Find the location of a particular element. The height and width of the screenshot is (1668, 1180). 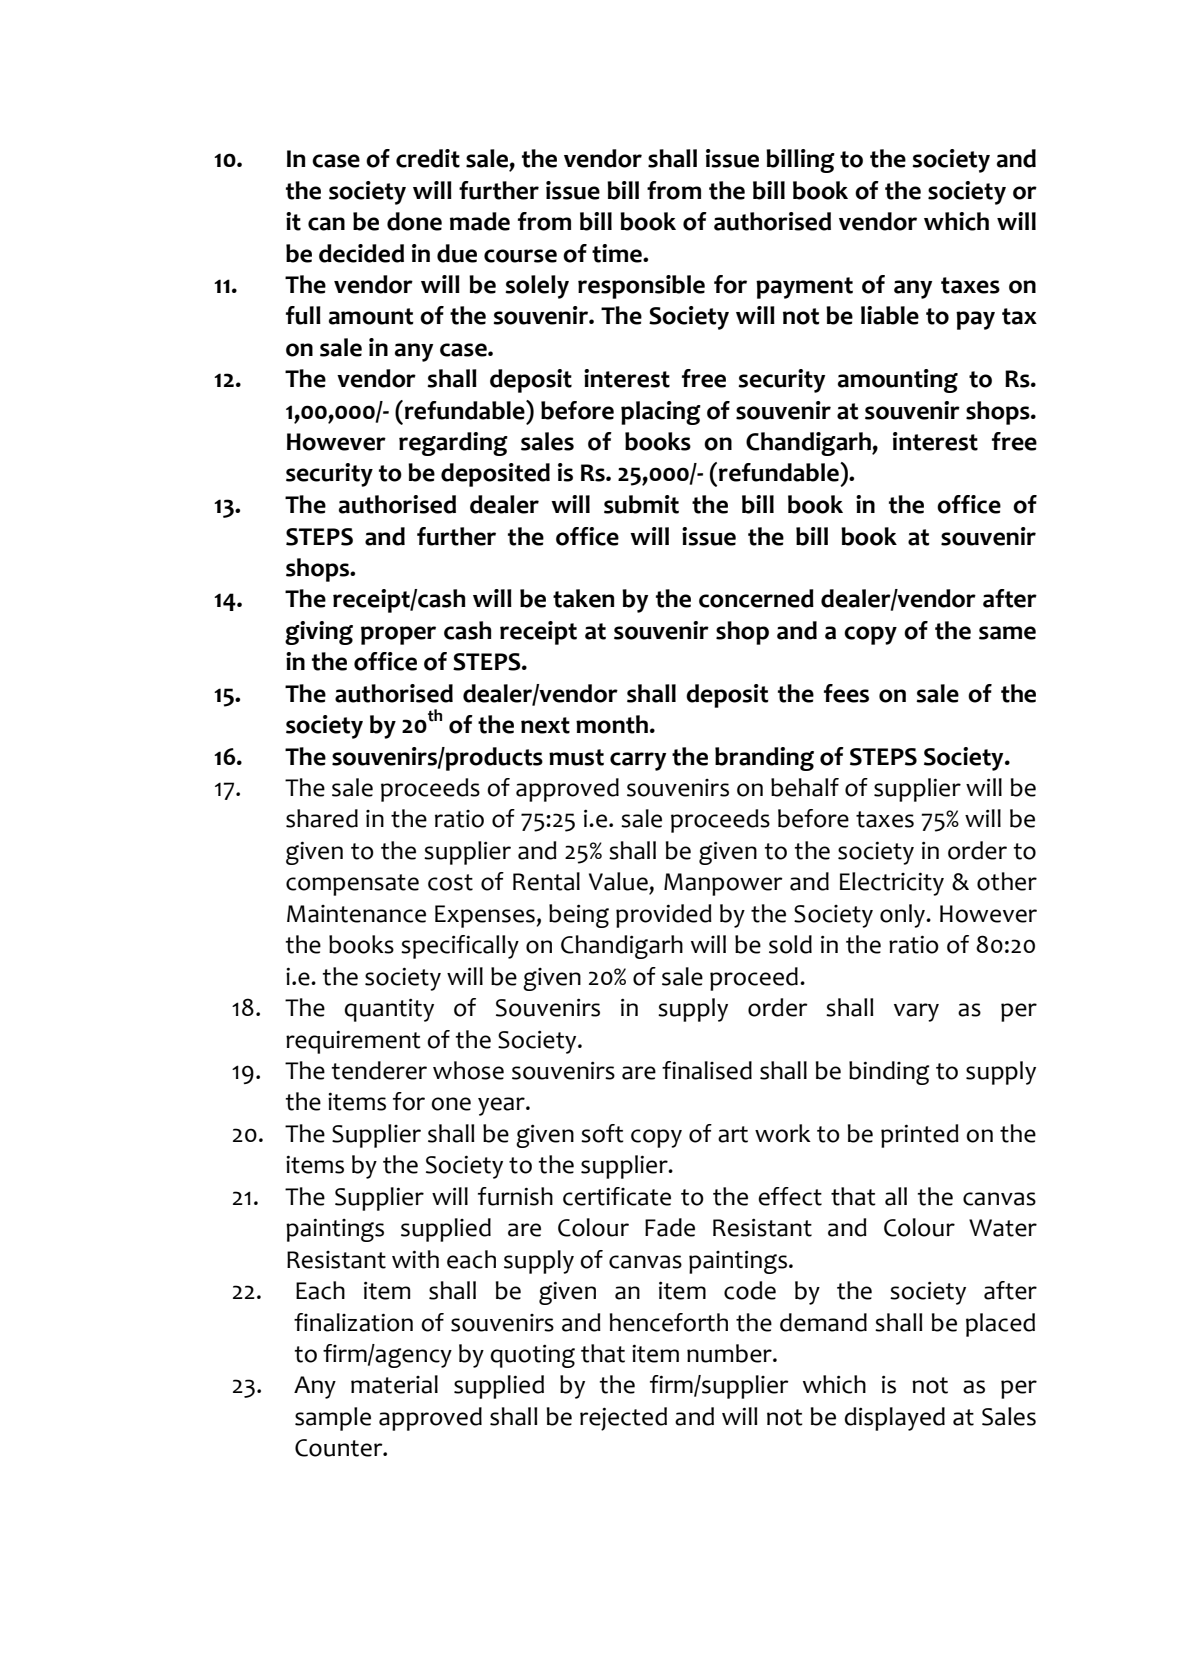

finalised is located at coordinates (707, 1070).
